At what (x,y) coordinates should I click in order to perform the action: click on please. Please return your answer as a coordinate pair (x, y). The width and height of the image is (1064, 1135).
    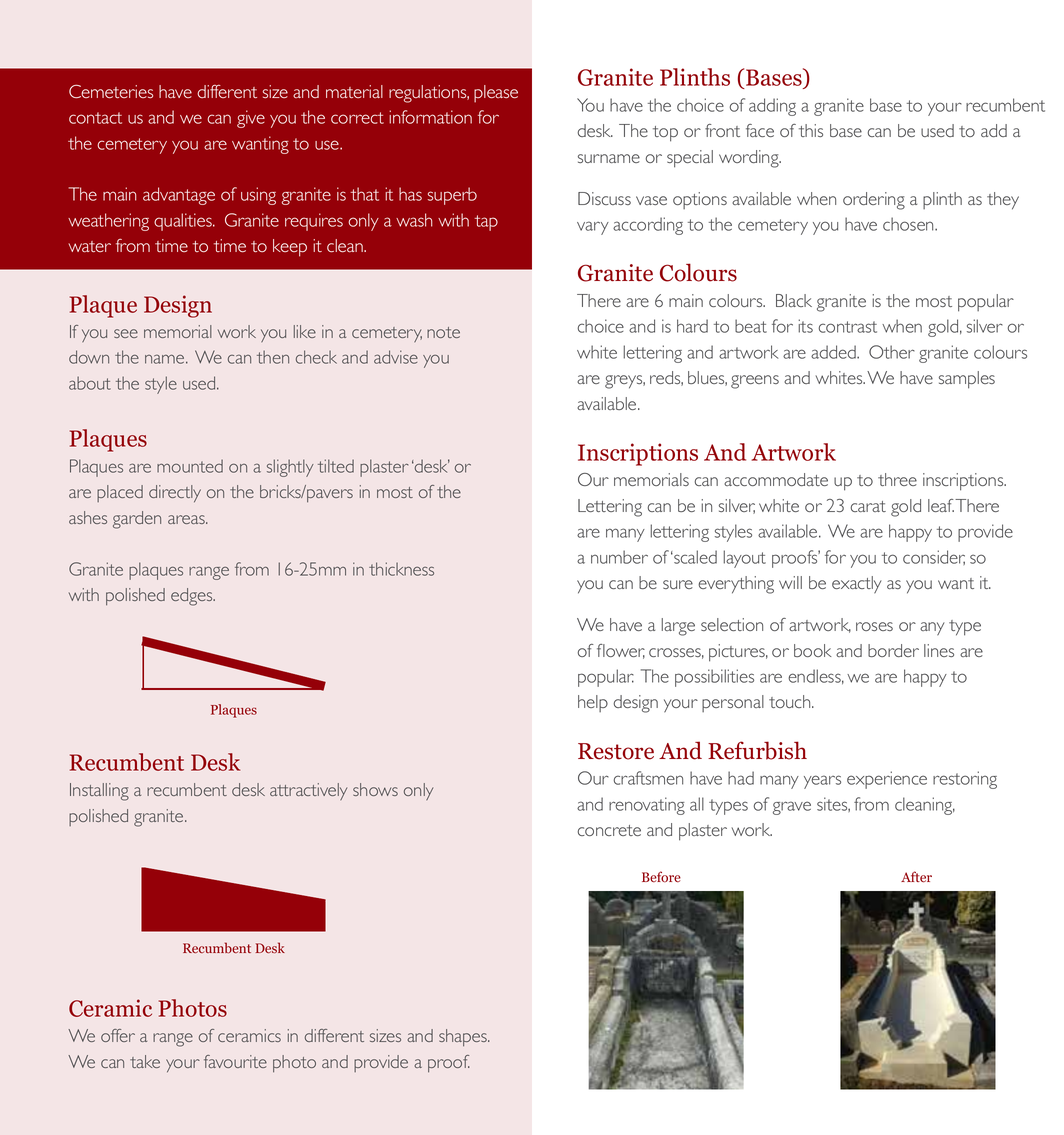
    Looking at the image, I should click on (496, 94).
